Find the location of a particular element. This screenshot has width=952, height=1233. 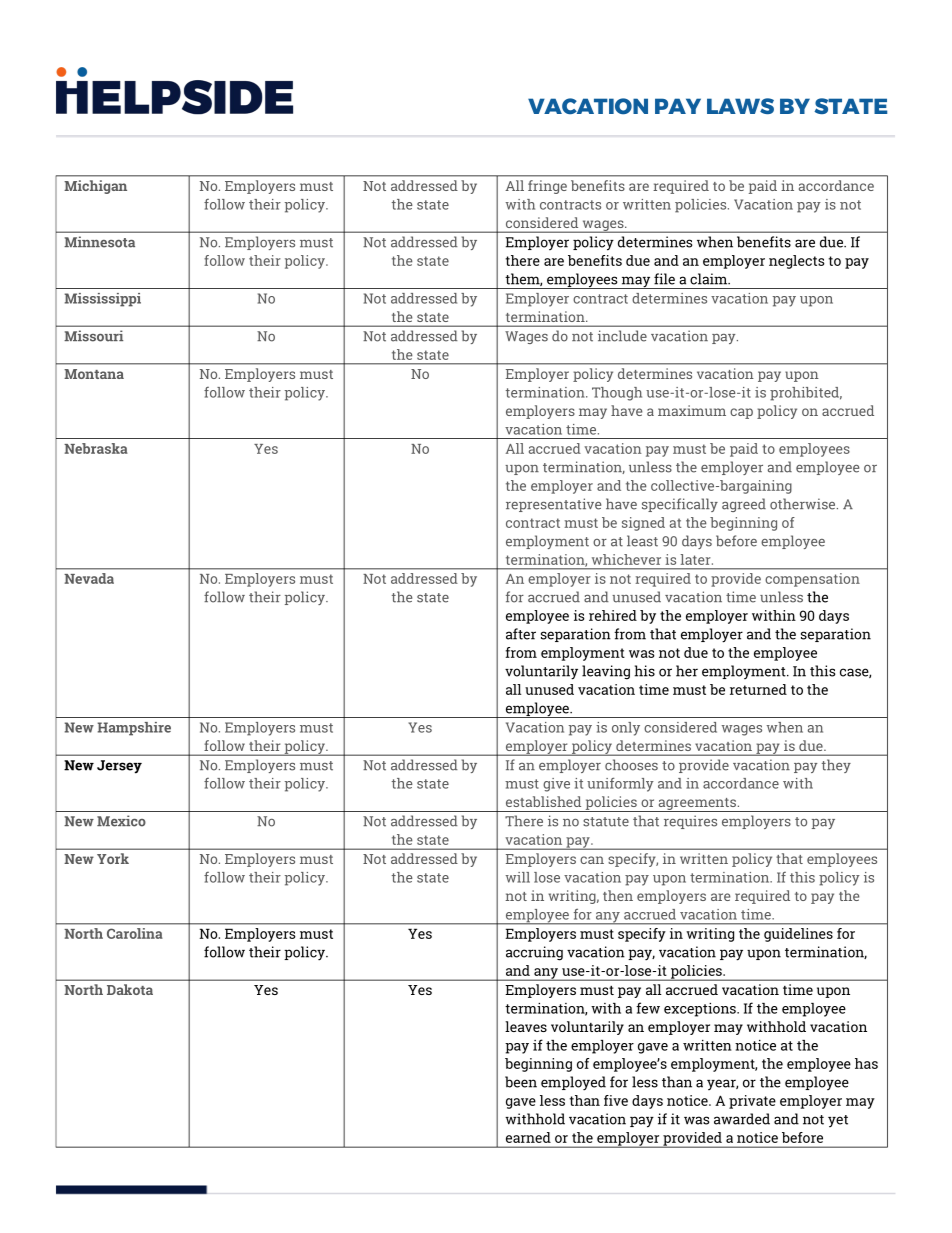

LAWS is located at coordinates (740, 106).
